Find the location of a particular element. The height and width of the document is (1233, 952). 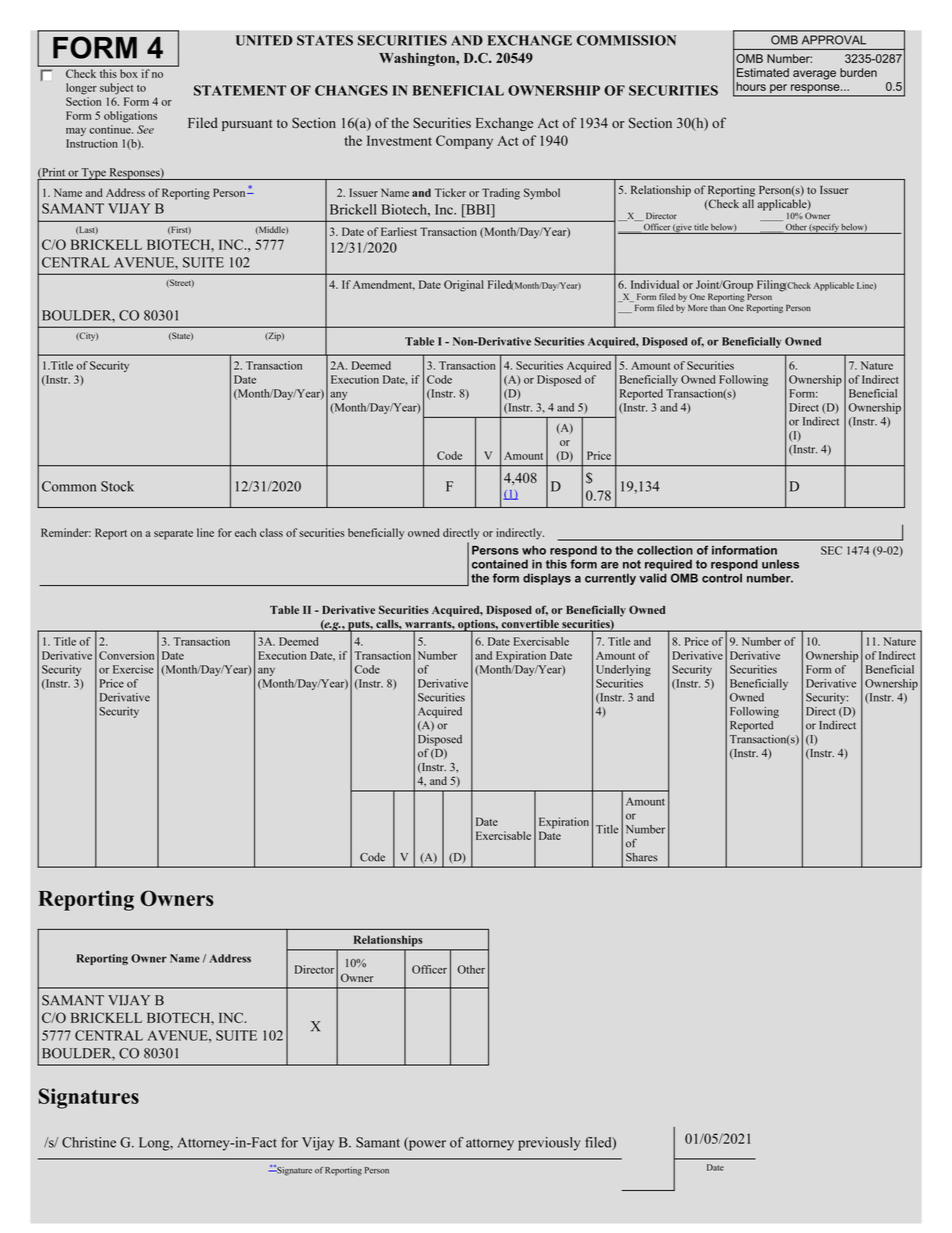

Estimated is located at coordinates (763, 72).
